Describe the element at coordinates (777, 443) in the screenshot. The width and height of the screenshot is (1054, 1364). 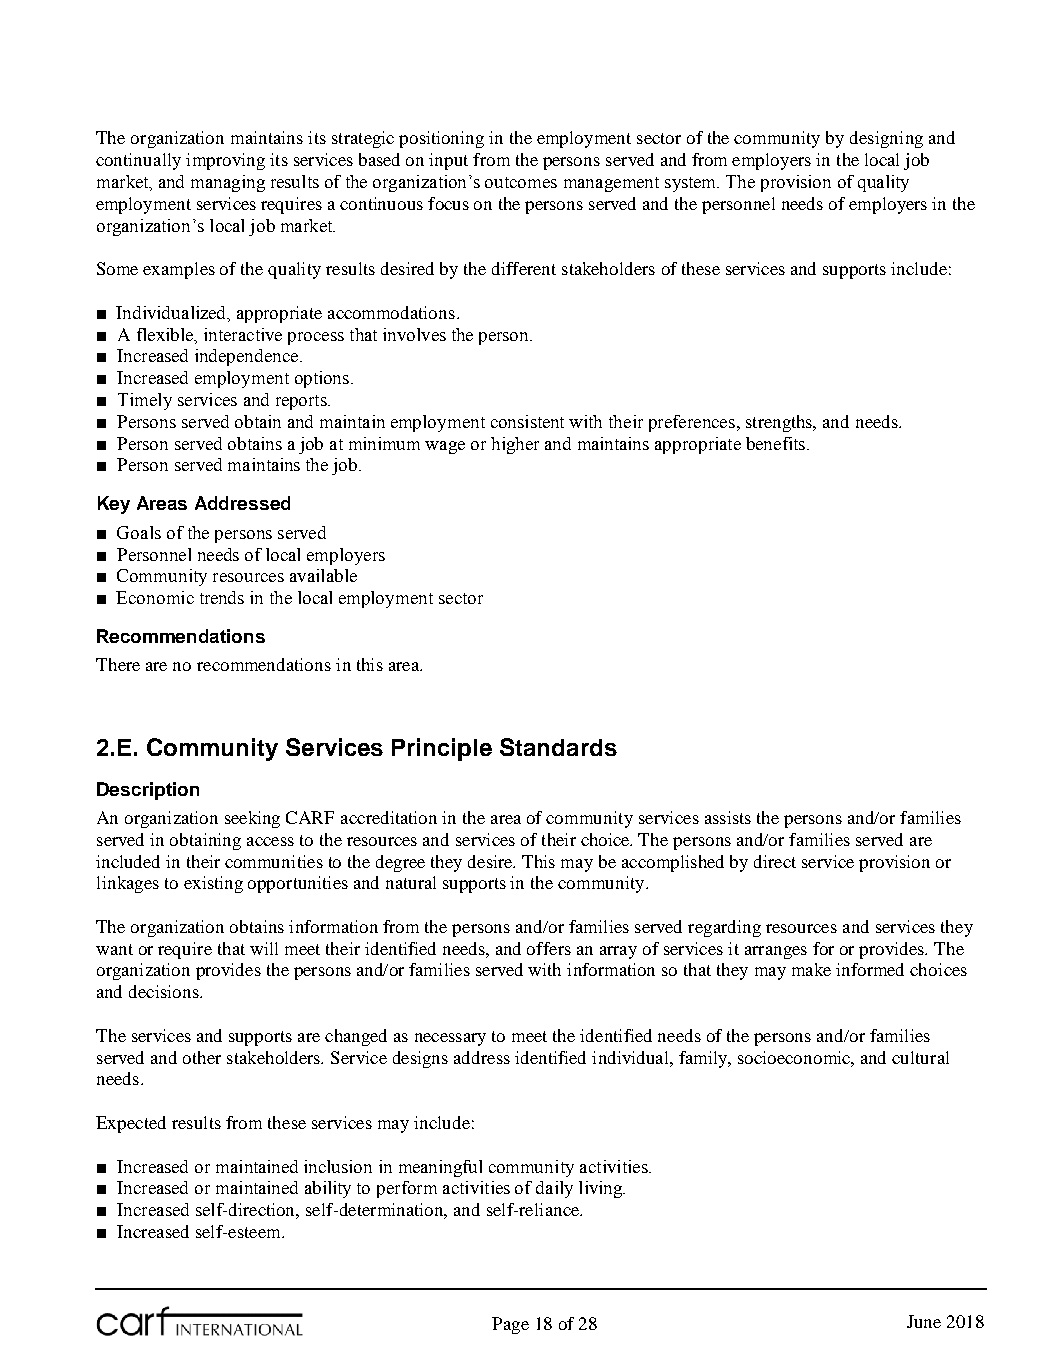
I see `benefits` at that location.
